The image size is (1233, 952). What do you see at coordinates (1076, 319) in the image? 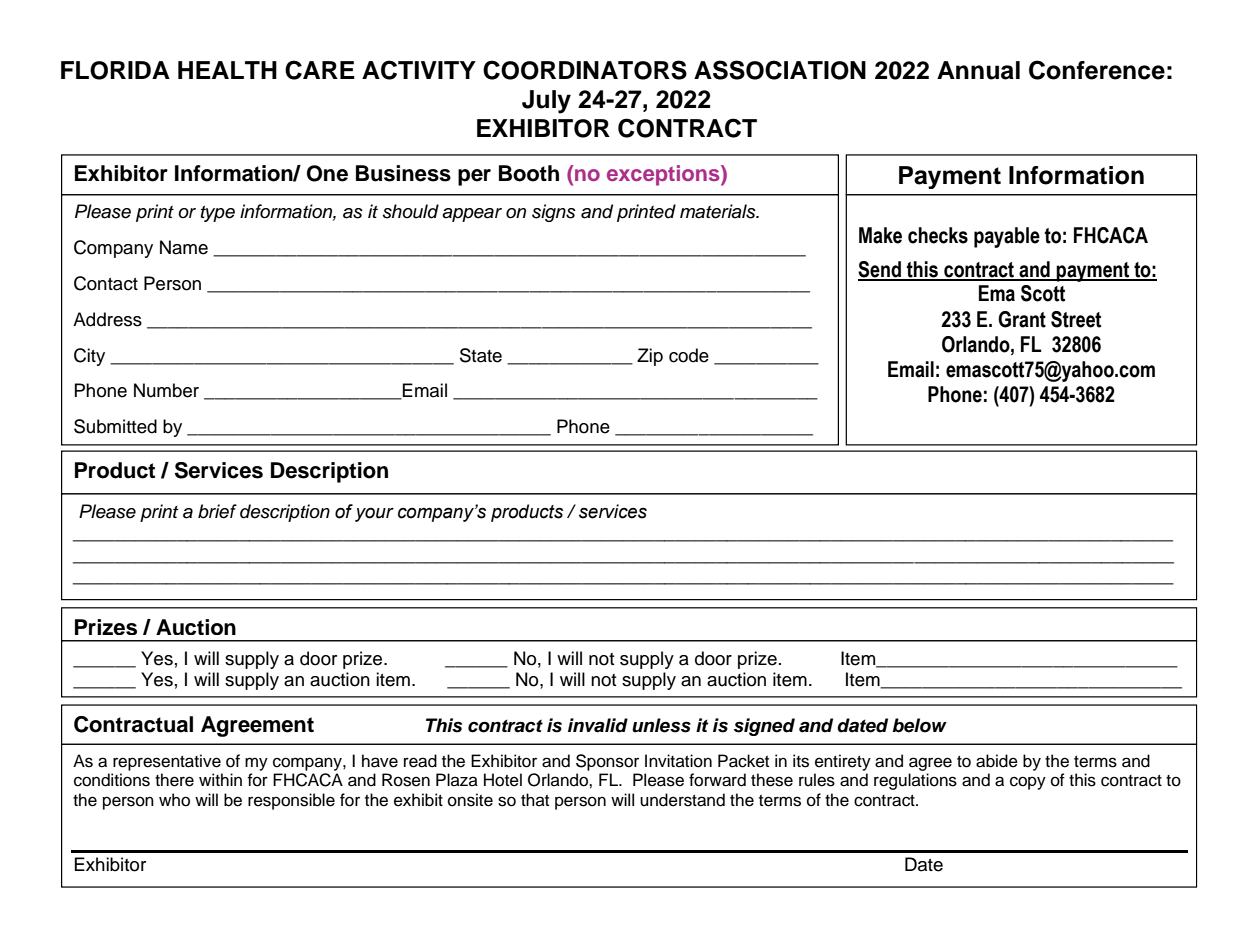
I see `Street` at bounding box center [1076, 319].
